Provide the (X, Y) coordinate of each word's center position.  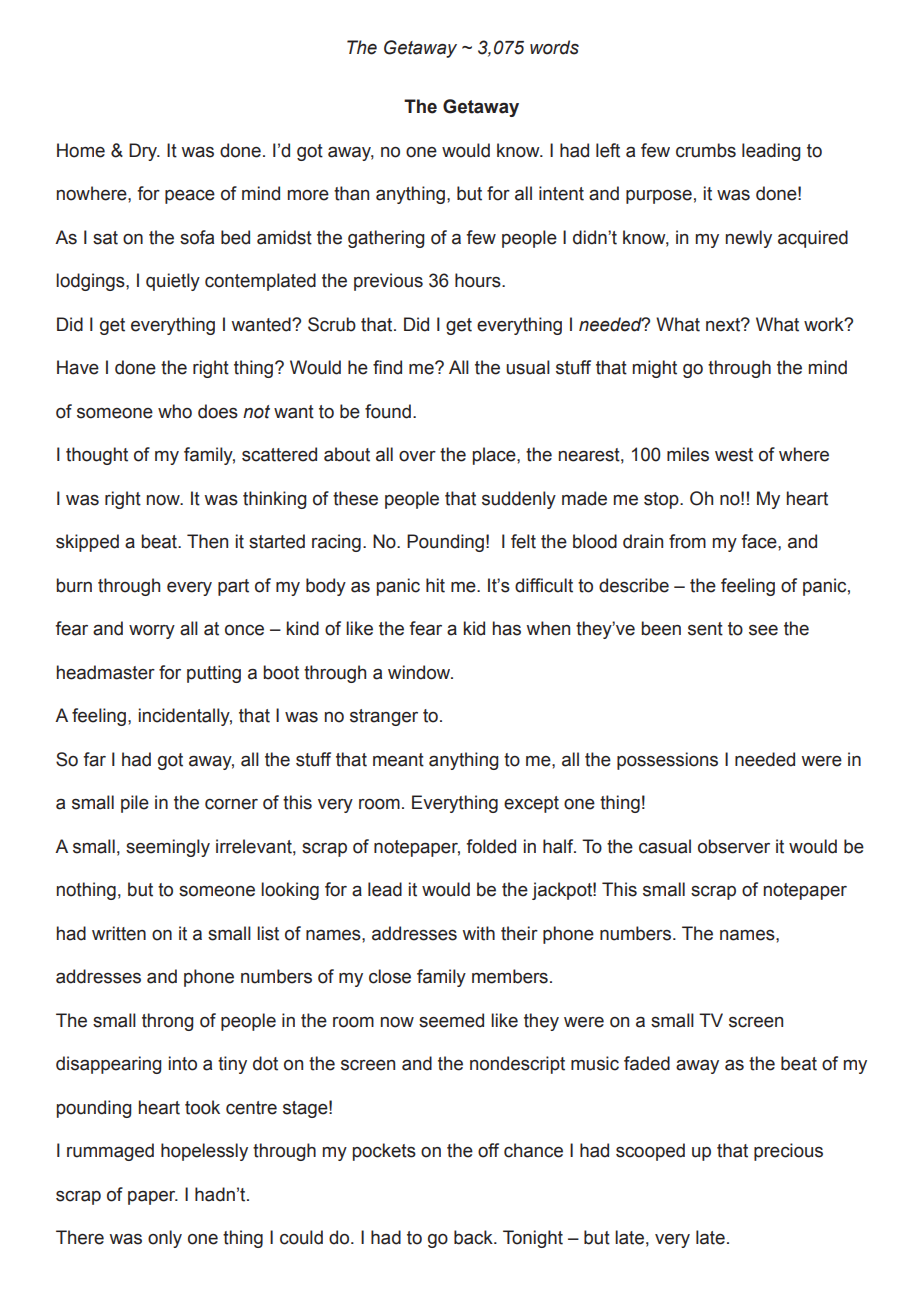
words (554, 47)
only (165, 1239)
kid (474, 628)
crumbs (706, 150)
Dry (144, 152)
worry (152, 632)
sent (705, 629)
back (474, 1237)
